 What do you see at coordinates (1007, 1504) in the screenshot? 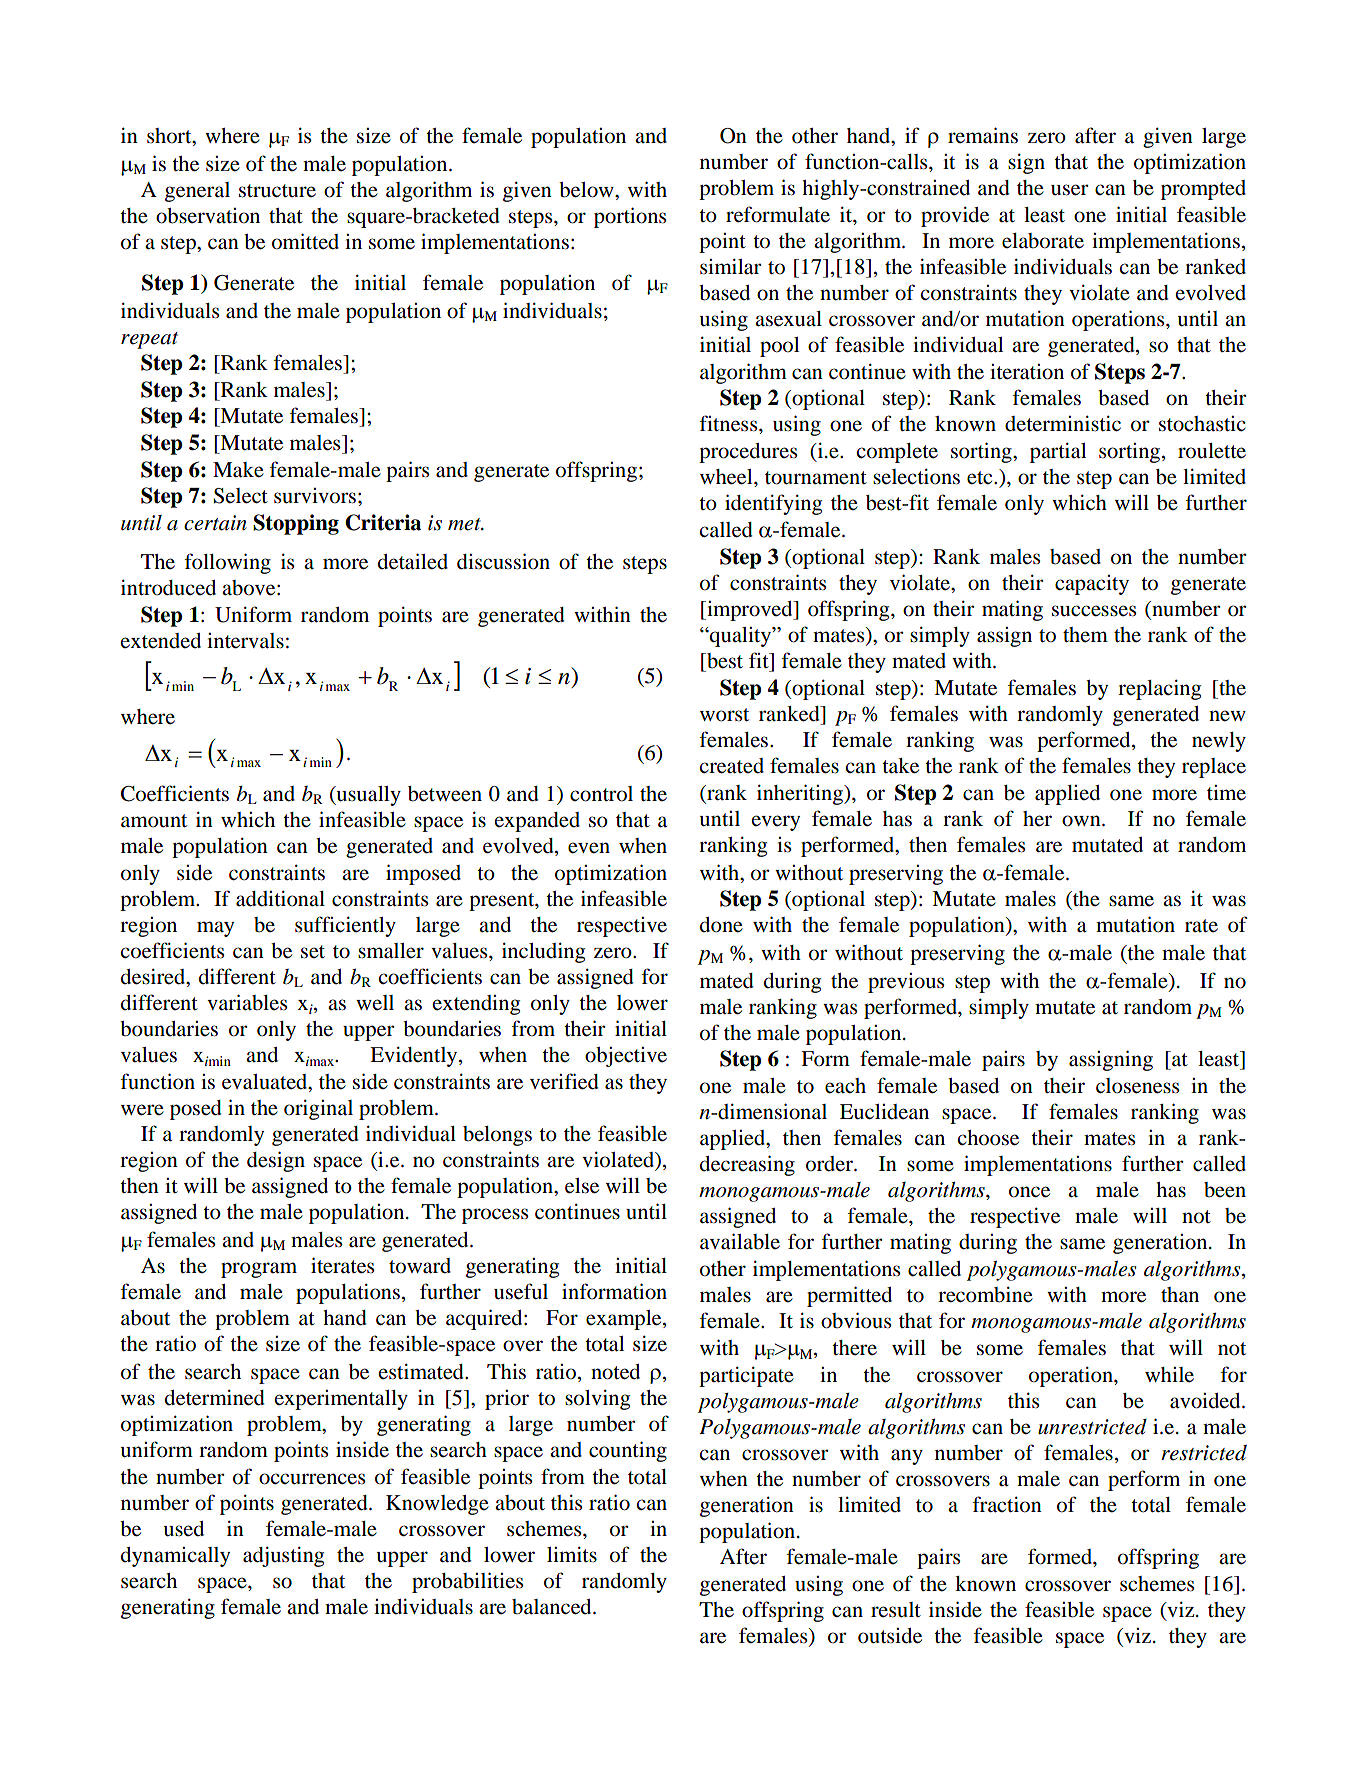
I see `fraction` at bounding box center [1007, 1504].
